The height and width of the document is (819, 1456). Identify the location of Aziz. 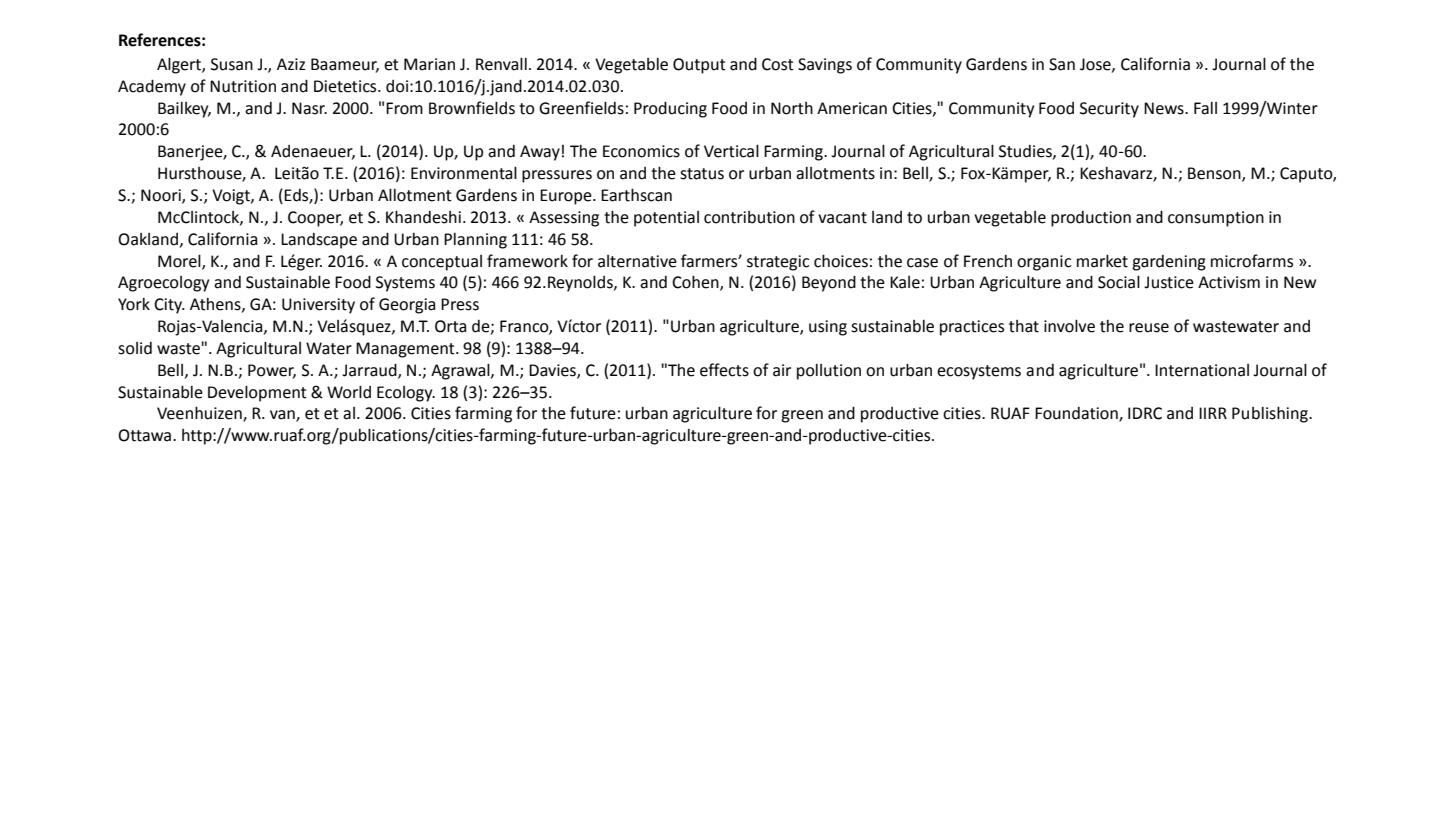
(291, 64).
